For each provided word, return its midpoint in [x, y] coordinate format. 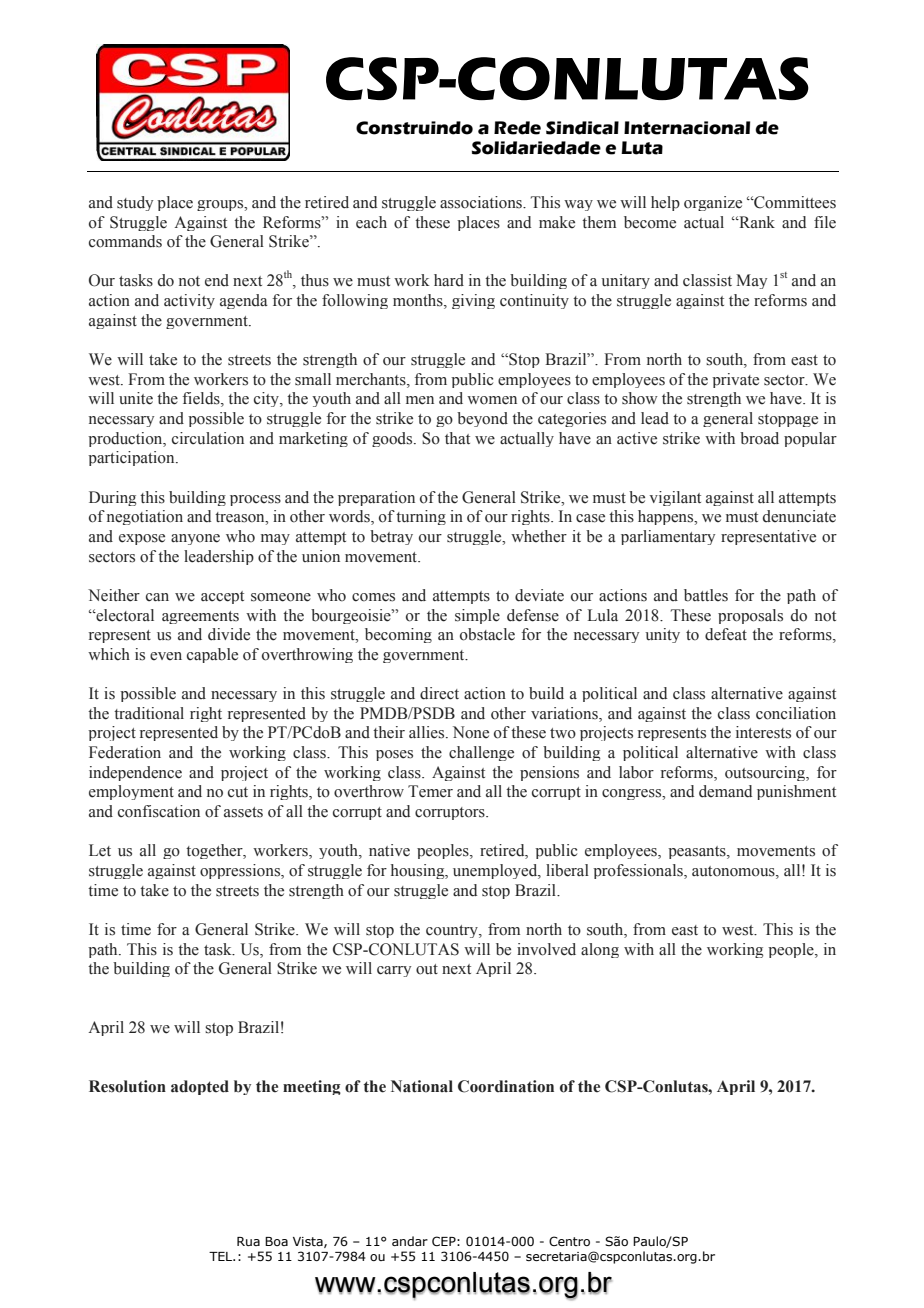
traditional [149, 713]
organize [713, 203]
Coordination [506, 1086]
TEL [222, 1256]
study [135, 203]
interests [763, 732]
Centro [569, 1241]
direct [439, 693]
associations [482, 202]
